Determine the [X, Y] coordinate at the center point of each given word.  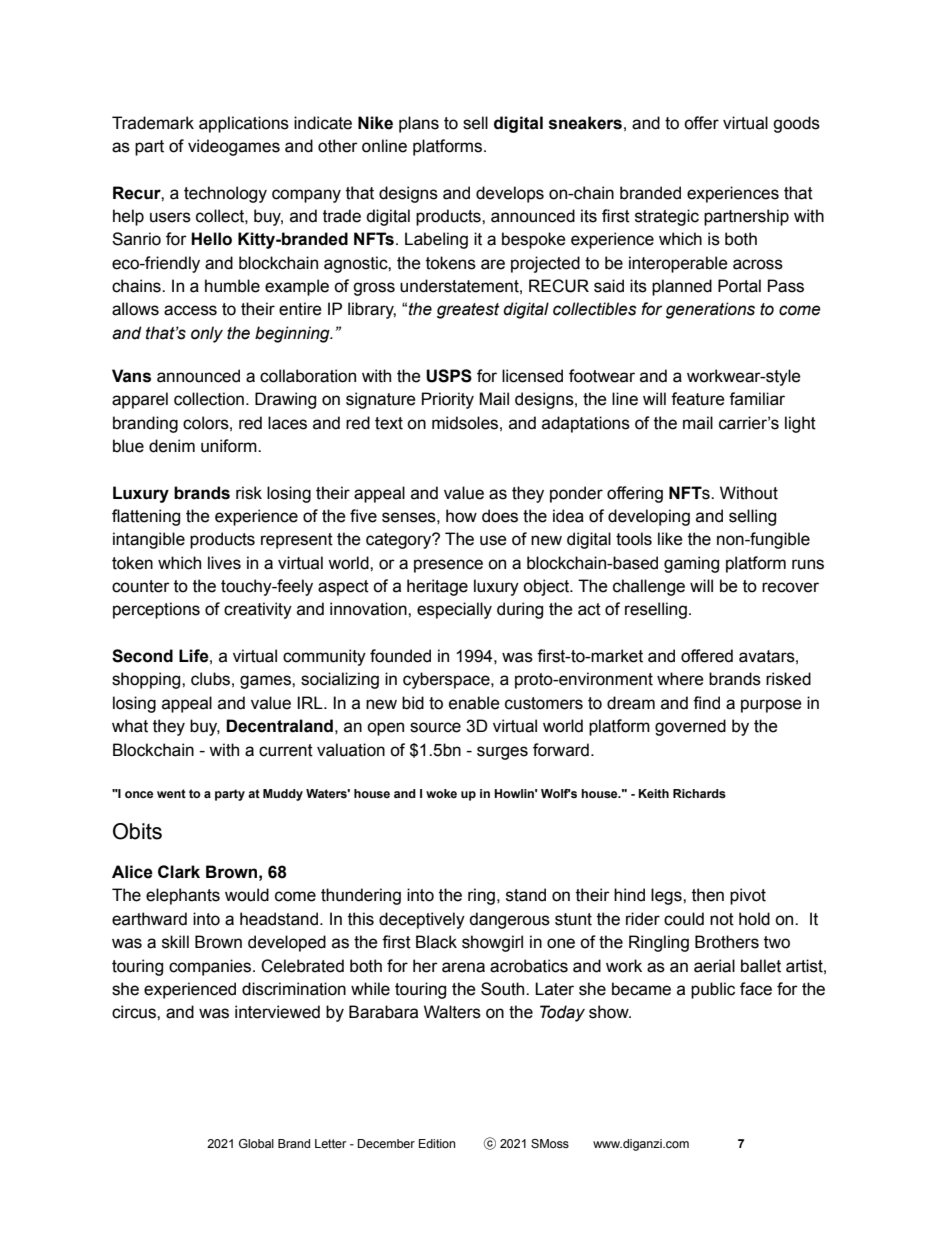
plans [419, 124]
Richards [699, 793]
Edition [437, 1143]
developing [649, 517]
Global [256, 1143]
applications [244, 124]
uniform [230, 446]
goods [796, 124]
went [171, 793]
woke [441, 793]
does [500, 516]
